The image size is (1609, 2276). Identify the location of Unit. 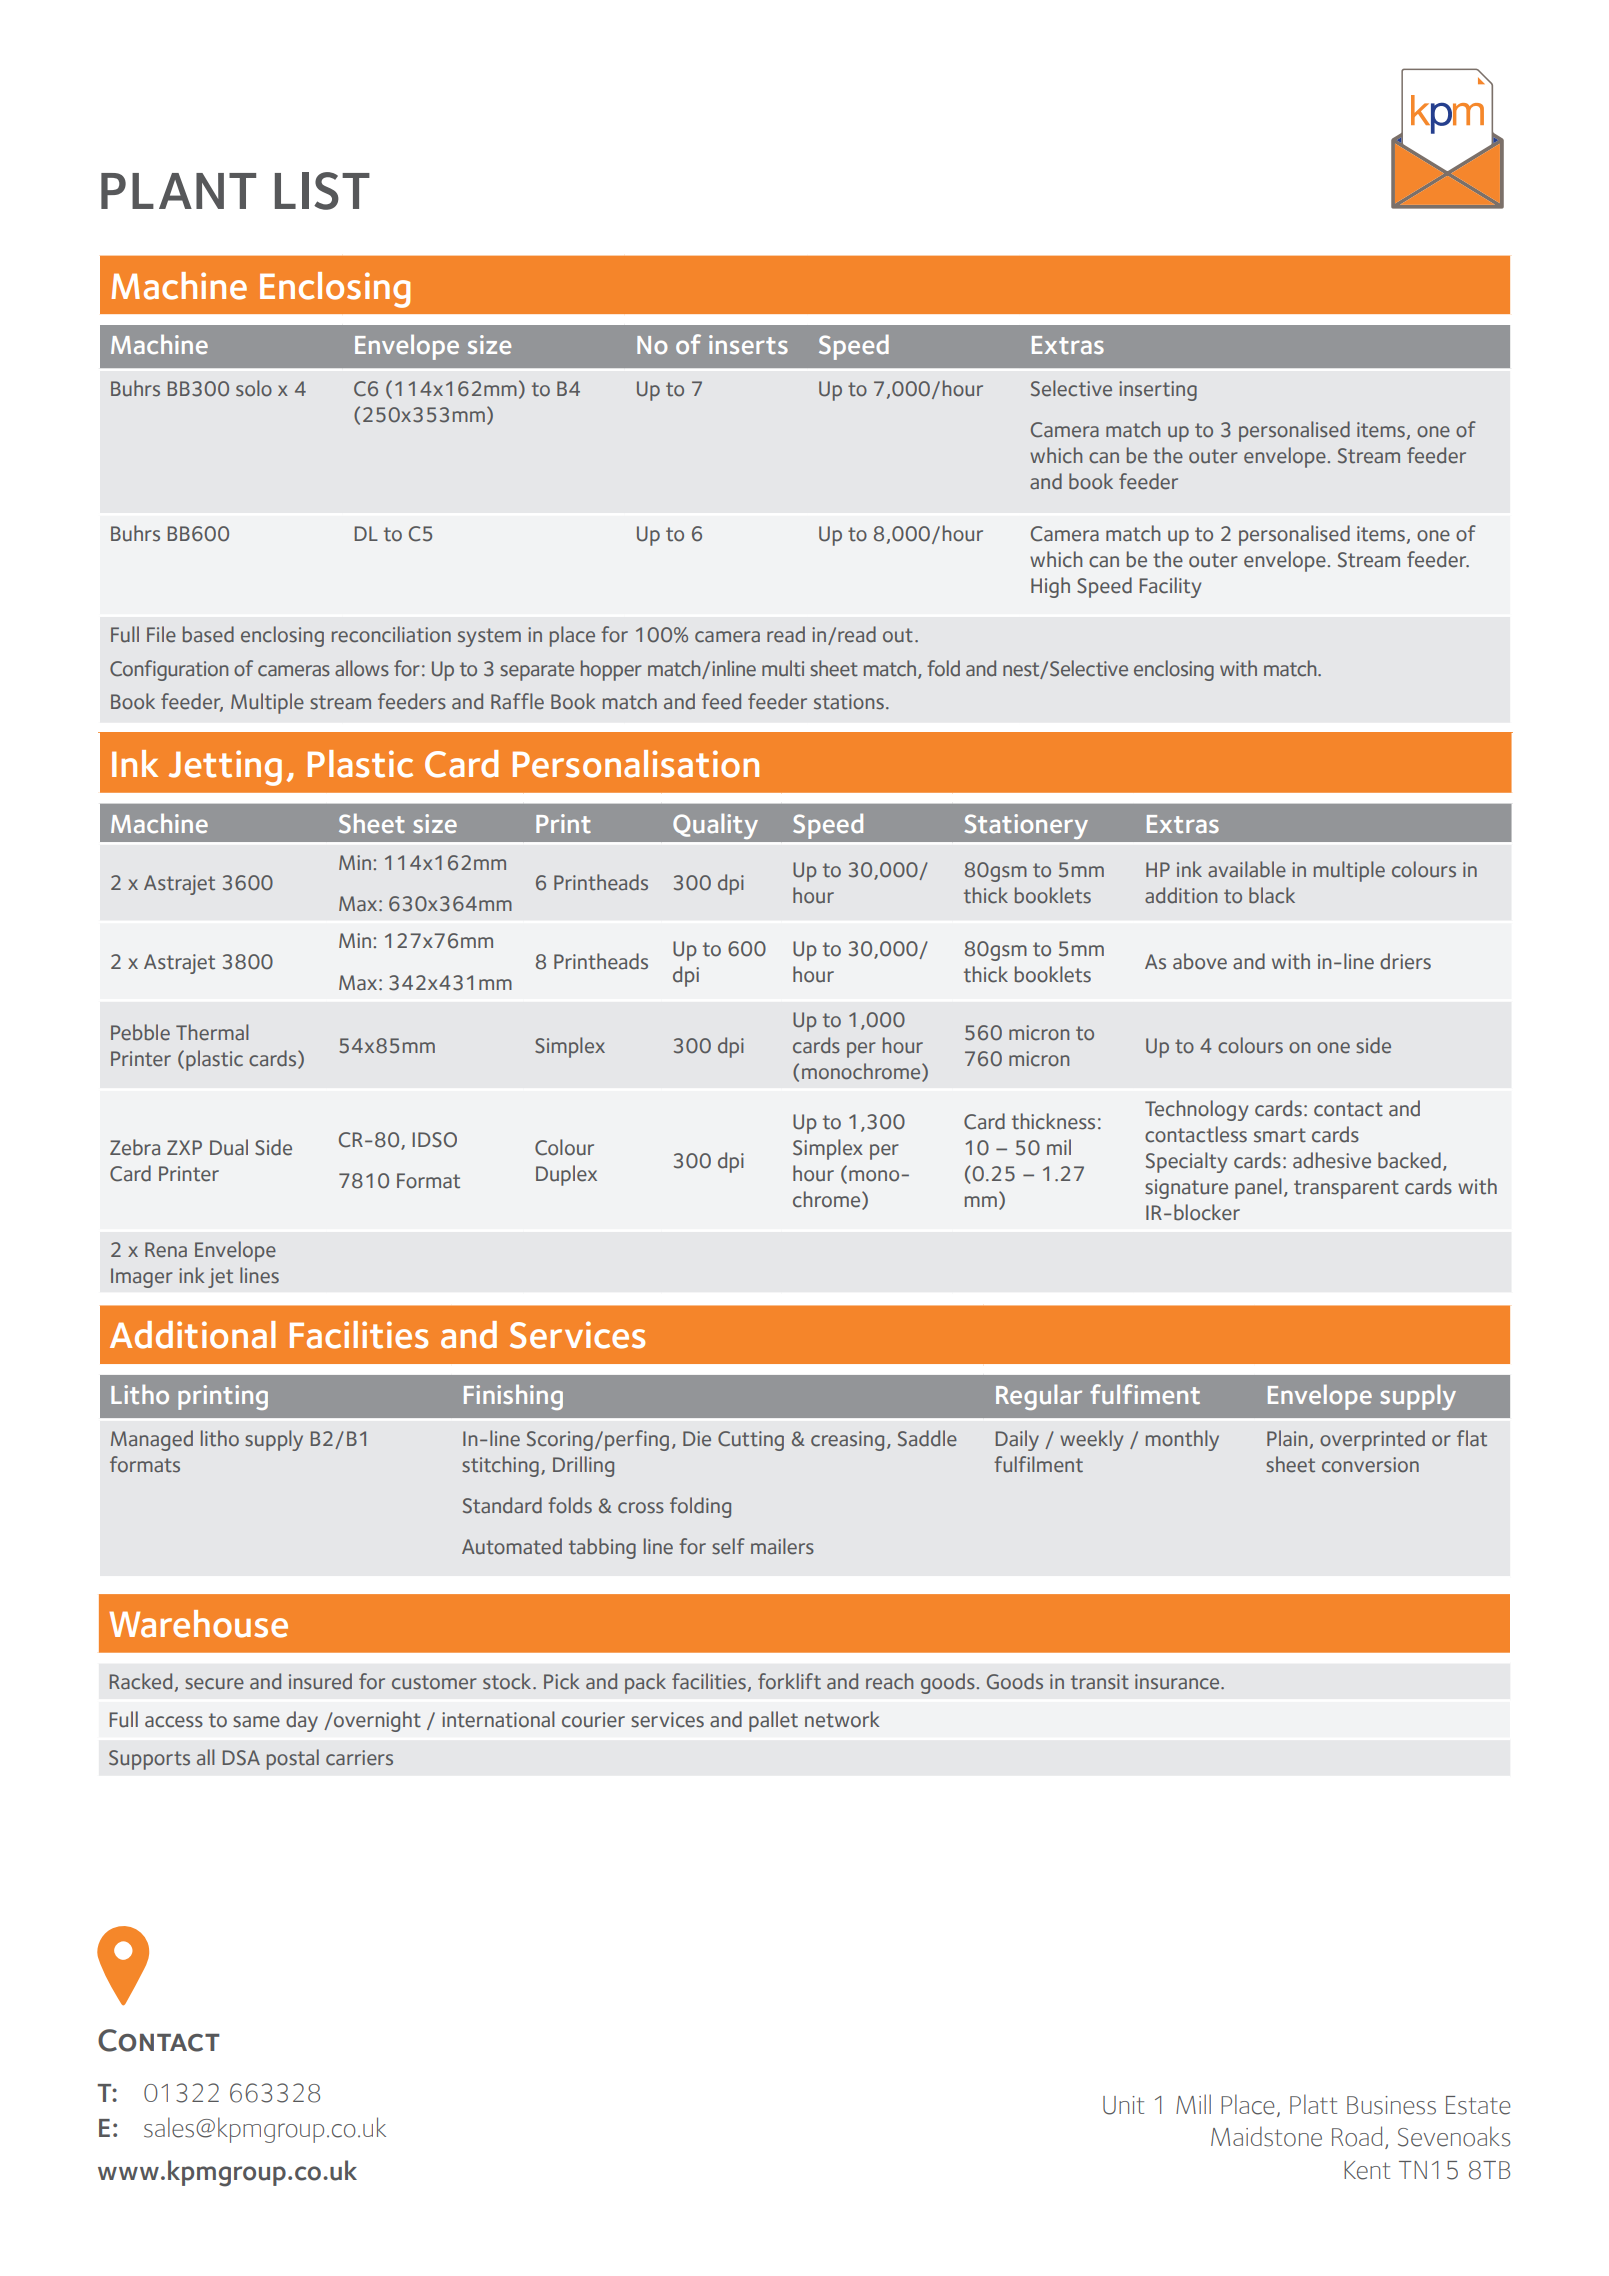
(1123, 2105).
